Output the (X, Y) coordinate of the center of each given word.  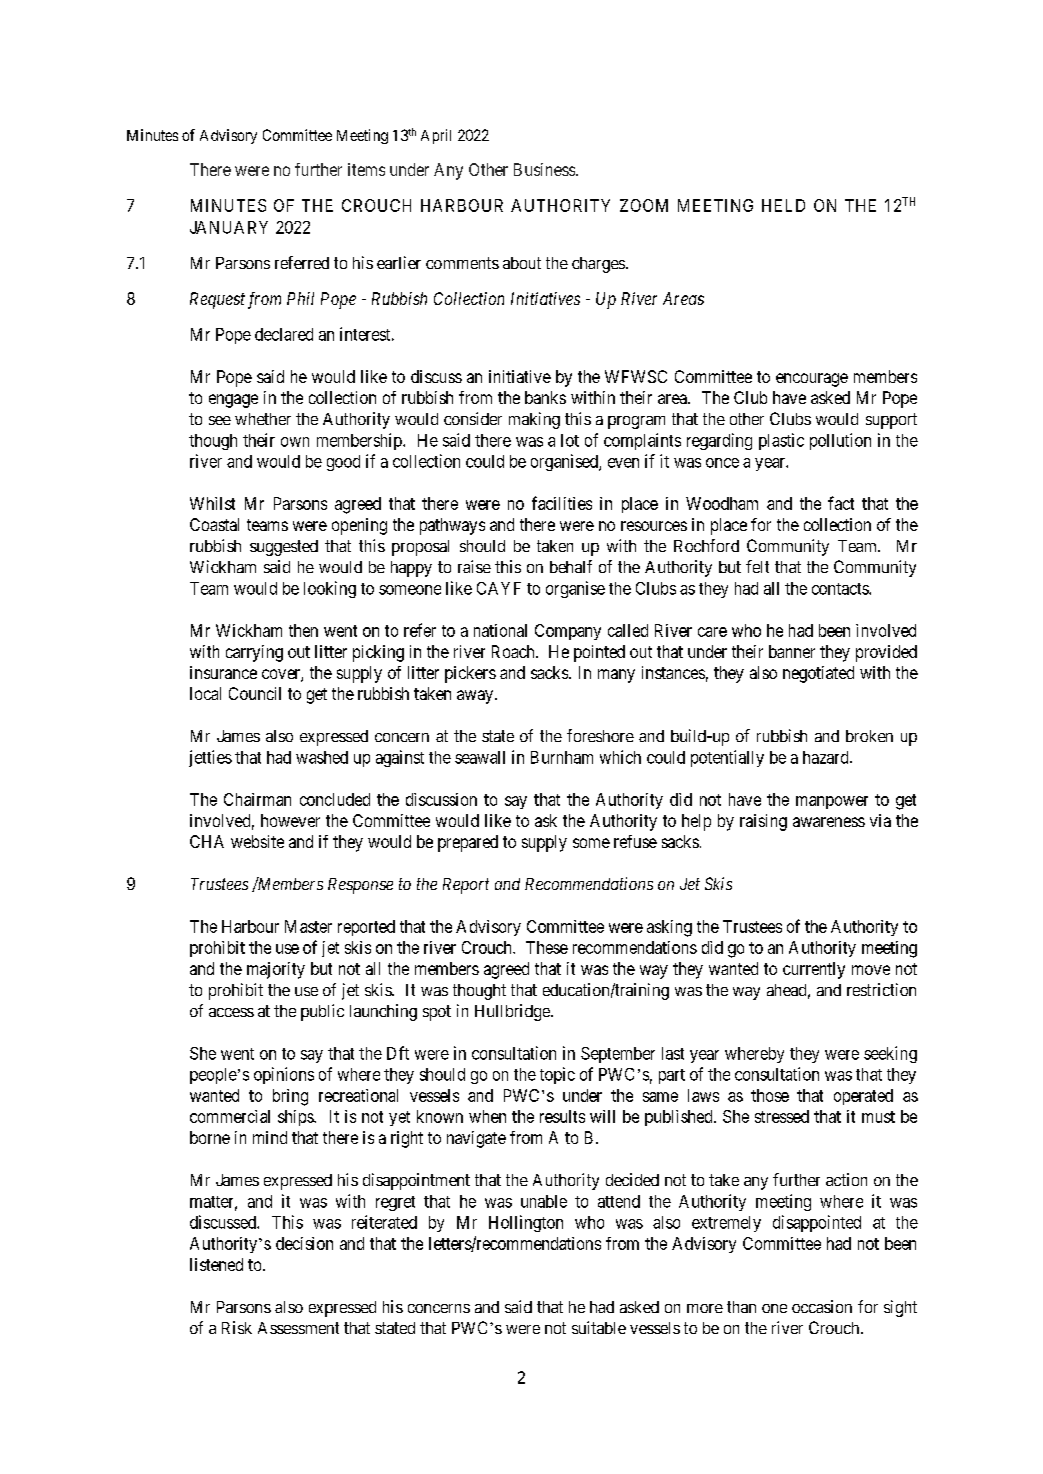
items (366, 169)
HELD (783, 205)
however (290, 820)
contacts (841, 589)
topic (557, 1075)
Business (544, 169)
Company (568, 632)
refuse (635, 841)
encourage (812, 380)
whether (263, 419)
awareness (829, 822)
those (770, 1095)
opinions (284, 1075)
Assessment (298, 1328)
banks (545, 397)
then (303, 630)
